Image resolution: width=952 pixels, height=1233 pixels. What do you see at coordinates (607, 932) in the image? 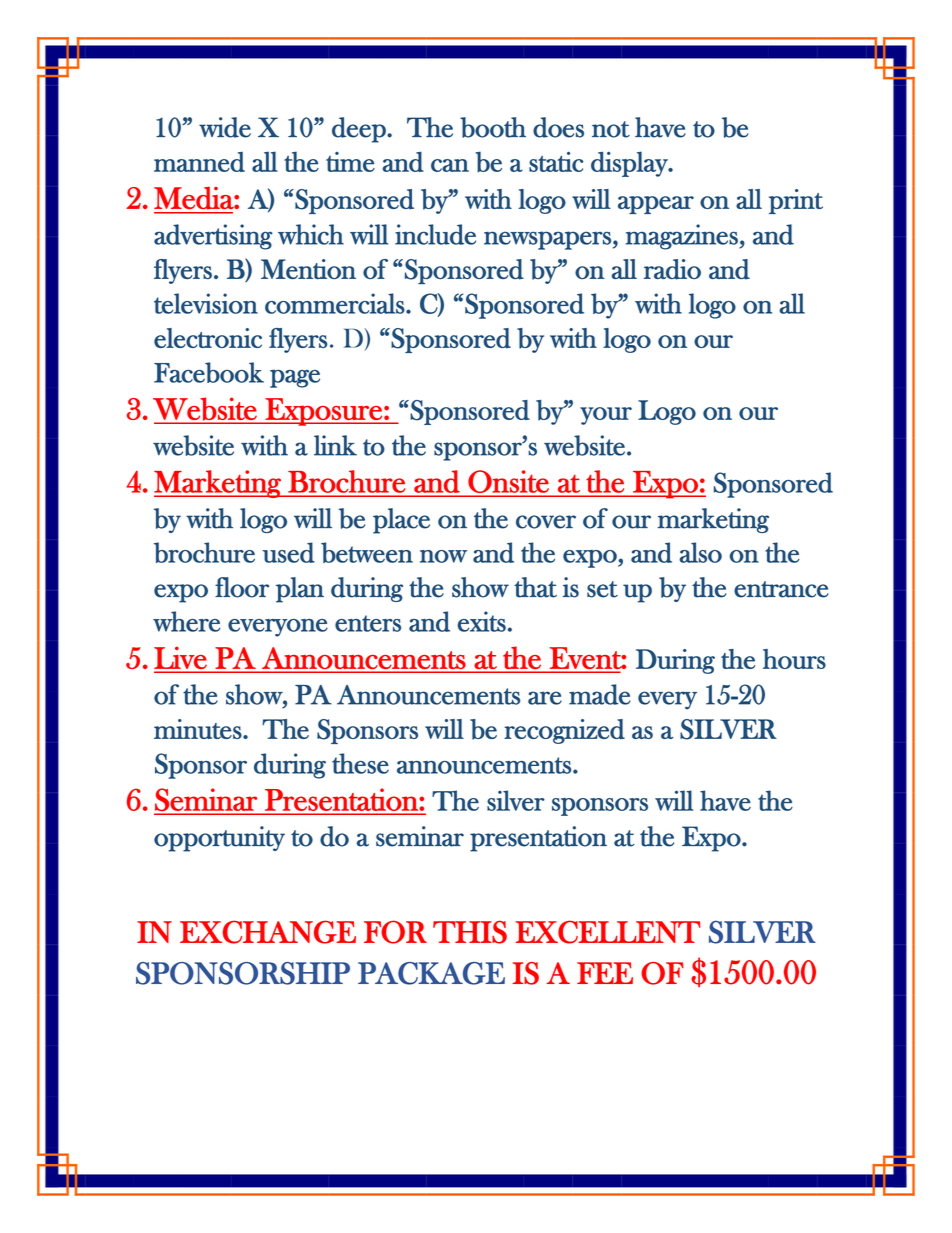
I see `EXCELLENT` at bounding box center [607, 932].
